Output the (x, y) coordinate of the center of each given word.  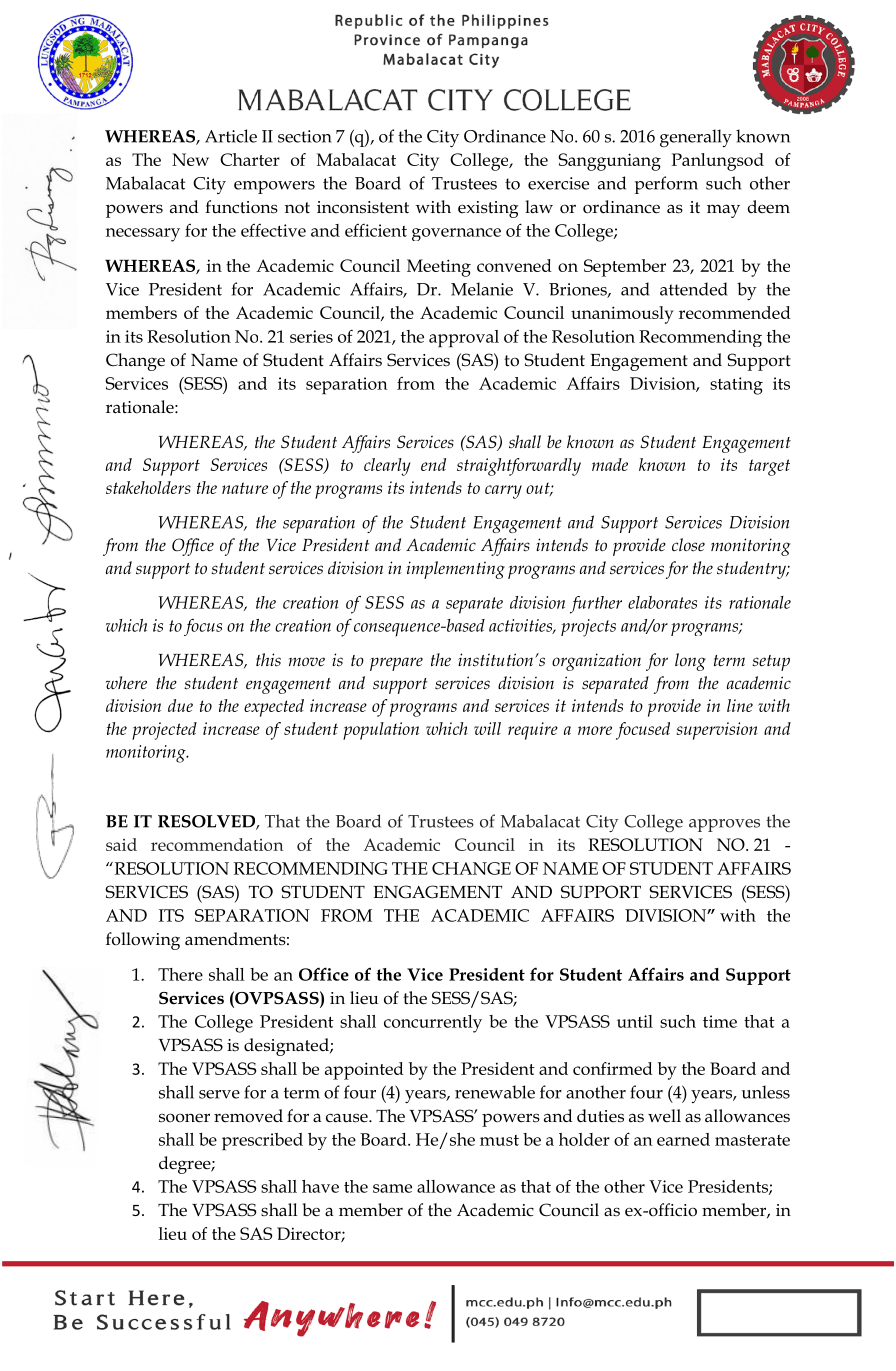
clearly (387, 467)
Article (231, 136)
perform (666, 185)
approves (724, 825)
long (690, 662)
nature (245, 488)
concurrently (433, 1024)
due (180, 705)
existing (488, 209)
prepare (396, 664)
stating (736, 386)
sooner (184, 1118)
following (143, 941)
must (499, 1140)
